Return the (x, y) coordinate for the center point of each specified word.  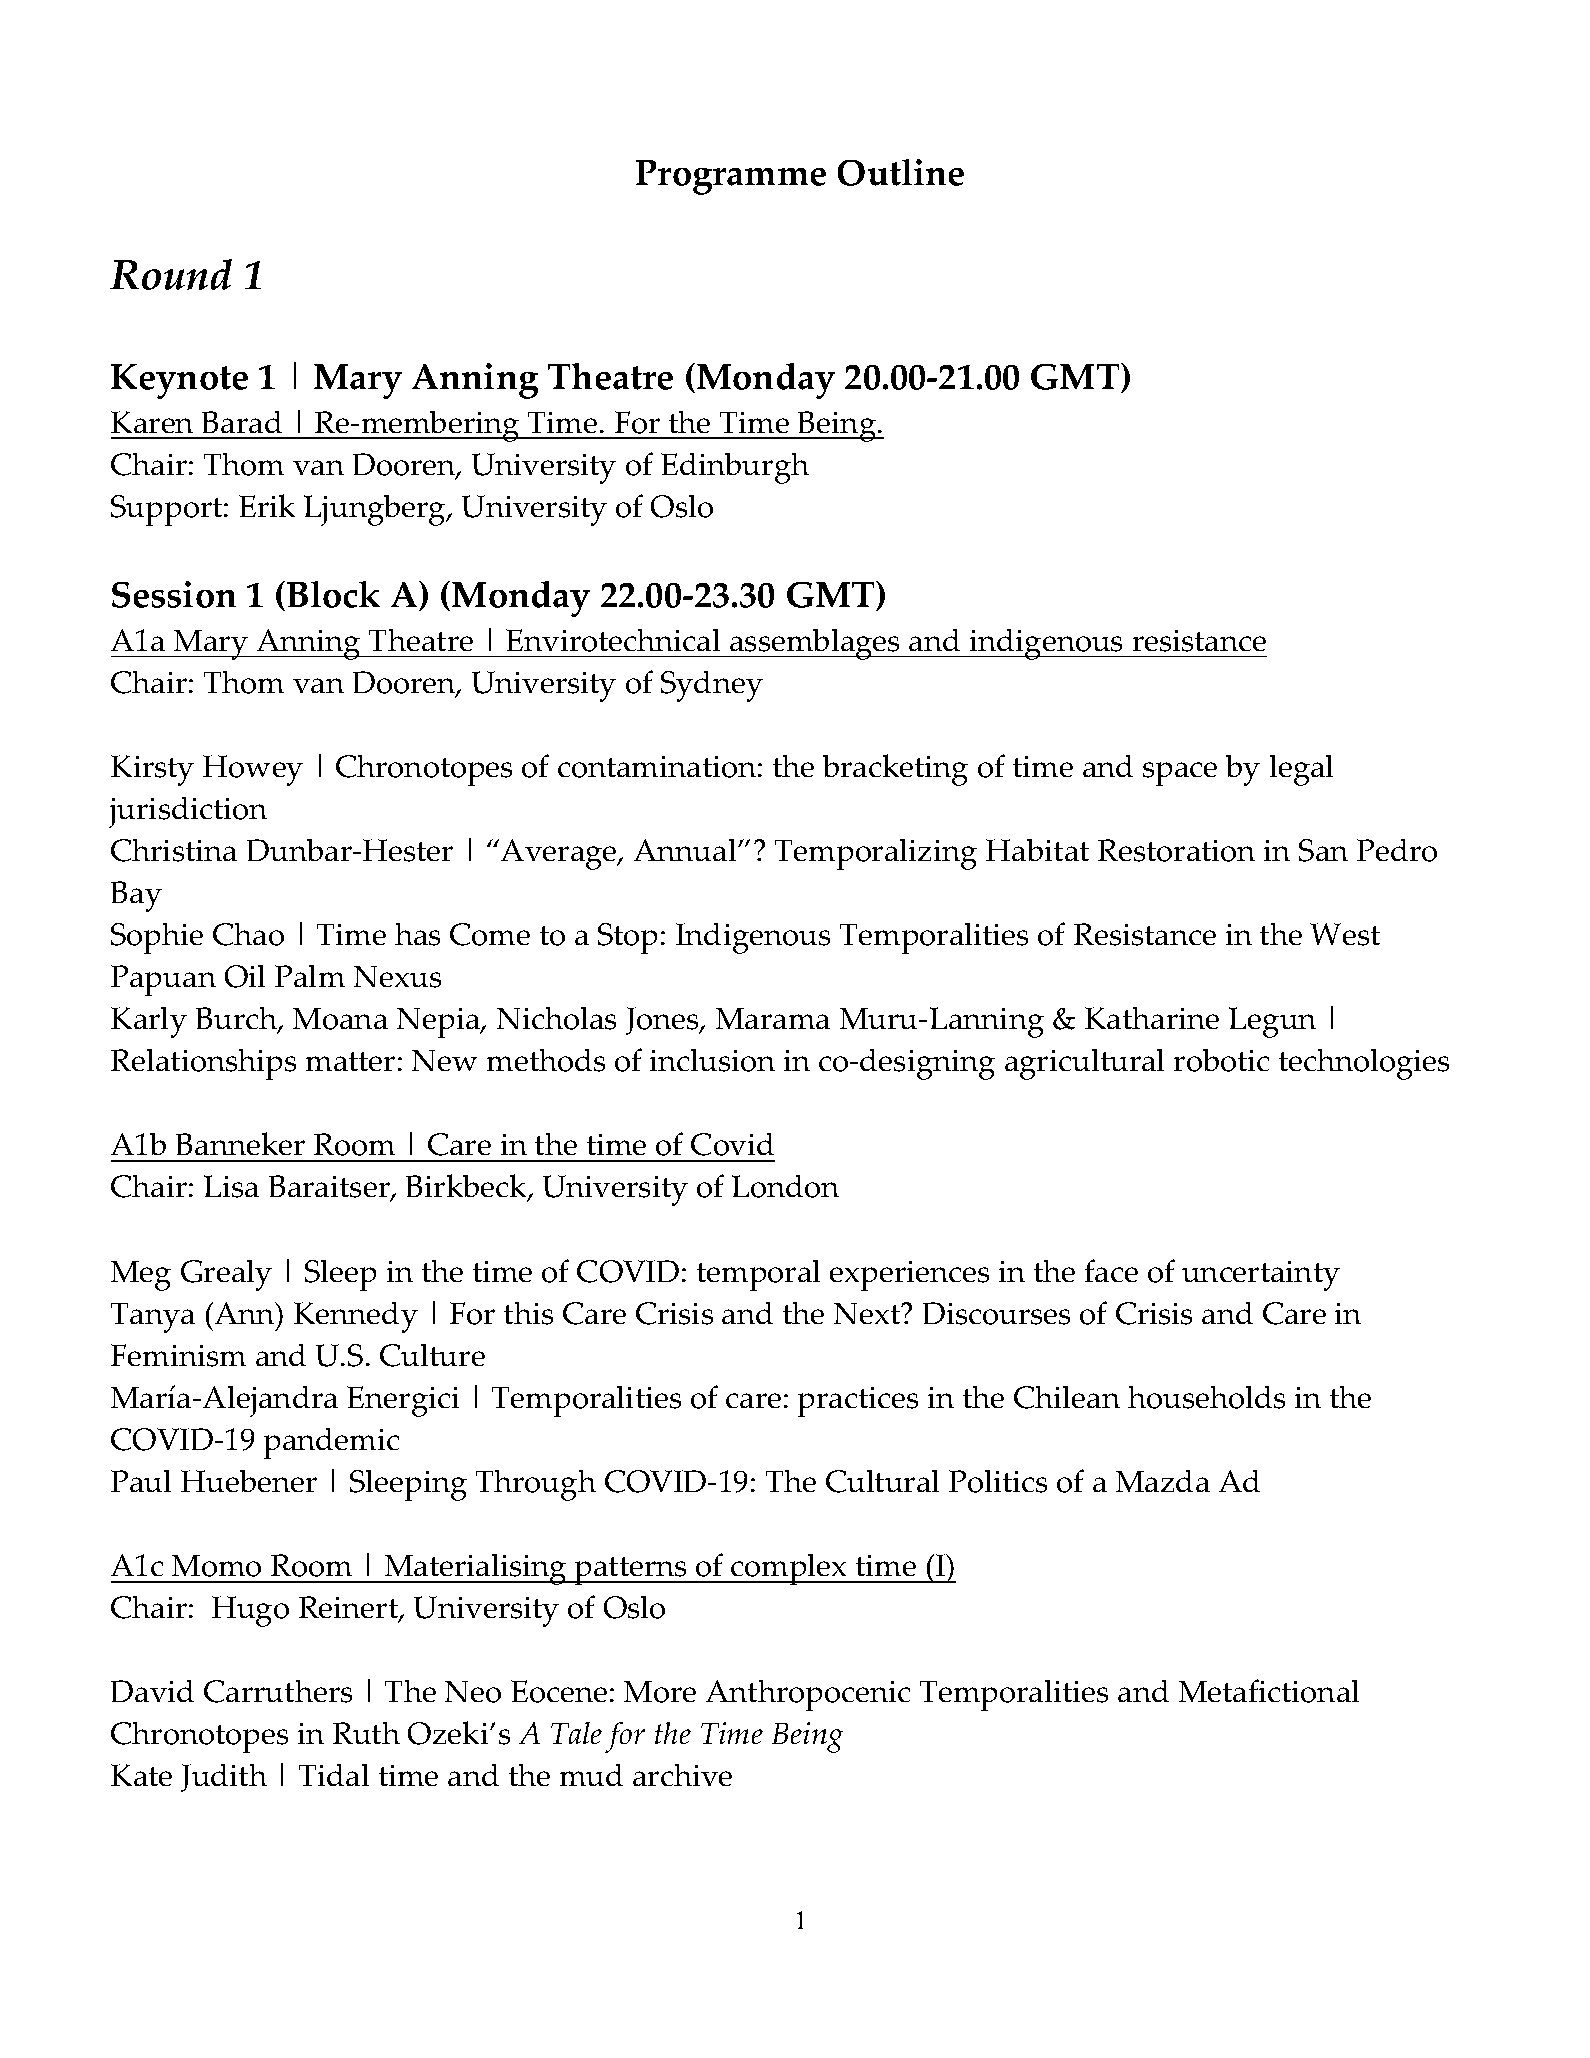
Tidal (334, 1775)
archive (682, 1775)
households (1206, 1397)
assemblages (815, 644)
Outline (901, 172)
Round (171, 274)
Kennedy (356, 1317)
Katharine (1152, 1018)
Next (868, 1313)
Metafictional (1269, 1691)
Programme (731, 177)
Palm (310, 976)
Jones (663, 1021)
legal (1301, 770)
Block (333, 594)
